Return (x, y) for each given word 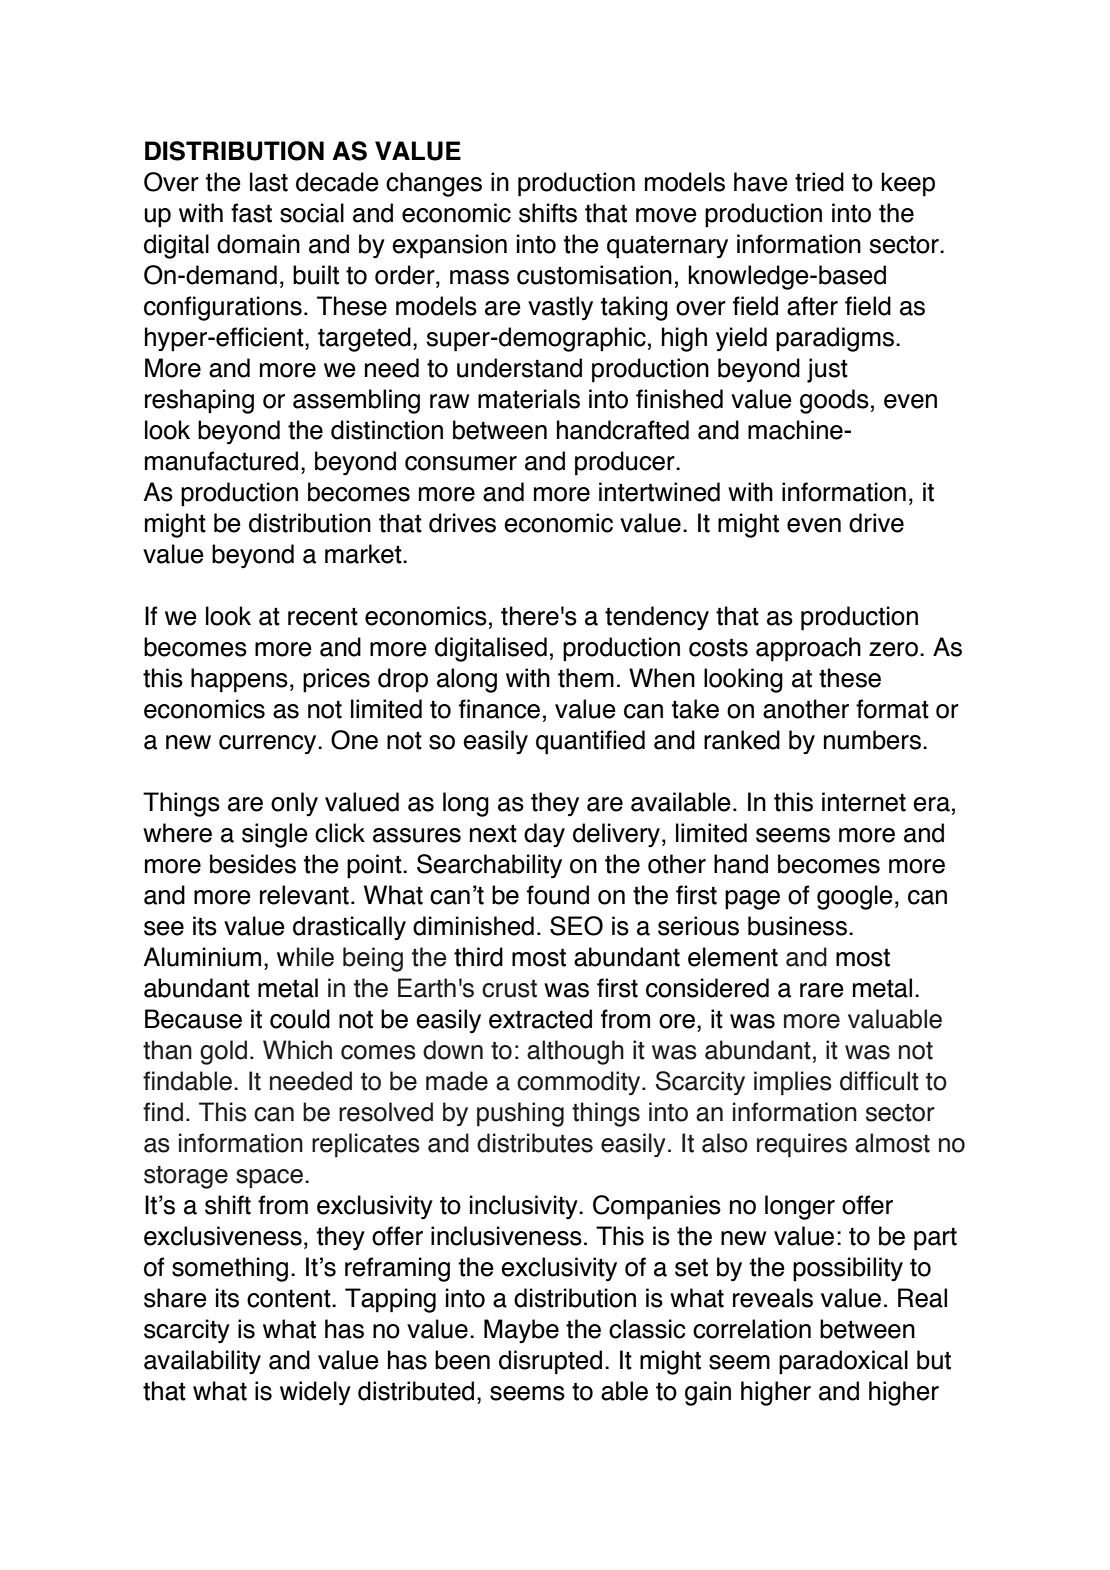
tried (819, 182)
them (586, 678)
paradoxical (843, 1362)
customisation (594, 275)
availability (202, 1362)
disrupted (550, 1362)
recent (323, 617)
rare (822, 990)
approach (808, 649)
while (305, 957)
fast (251, 213)
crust (509, 989)
